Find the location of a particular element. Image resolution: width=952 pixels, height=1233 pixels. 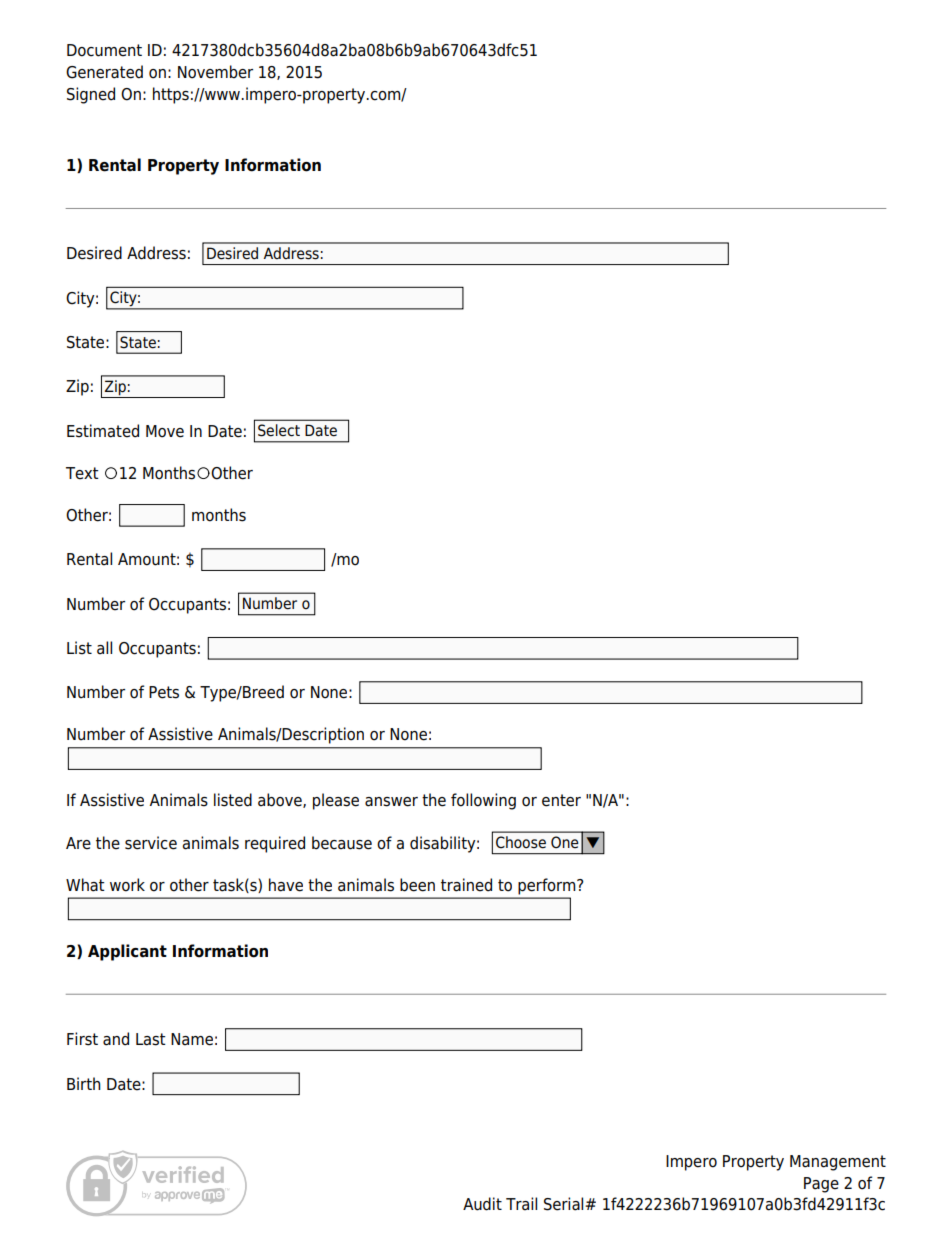

Choose is located at coordinates (521, 842).
